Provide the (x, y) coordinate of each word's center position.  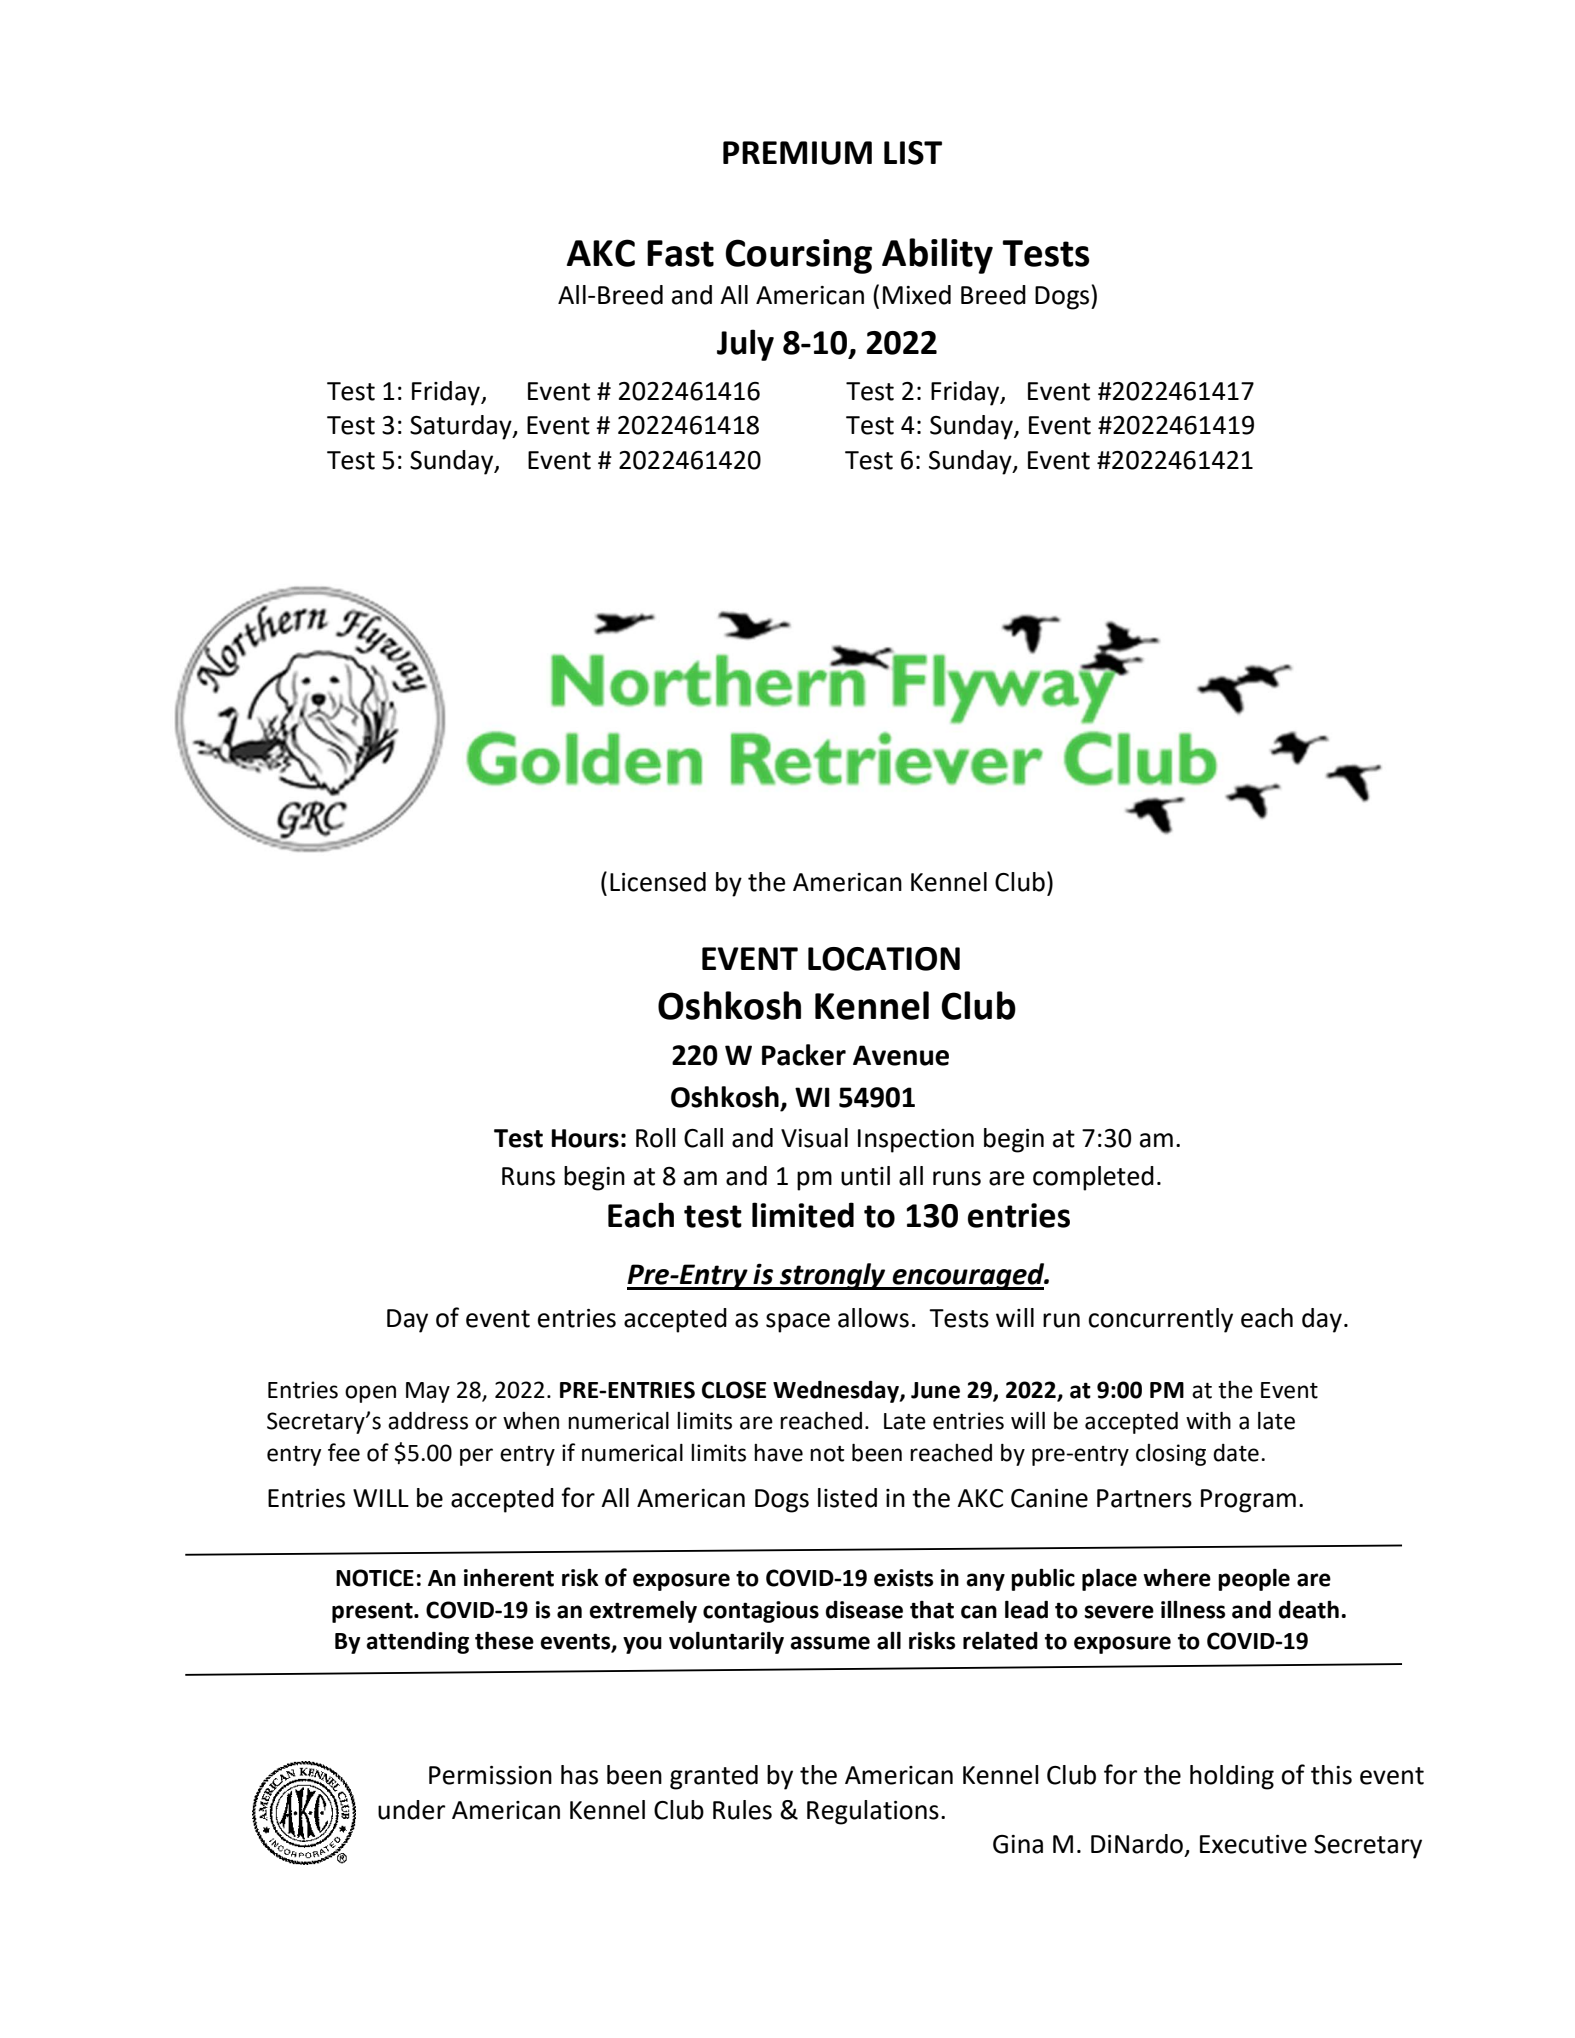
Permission (490, 1775)
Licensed (658, 882)
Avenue (901, 1055)
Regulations (873, 1812)
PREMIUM (797, 153)
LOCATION (884, 959)
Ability (937, 256)
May (428, 1392)
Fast (680, 253)
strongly (833, 1276)
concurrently (1160, 1320)
